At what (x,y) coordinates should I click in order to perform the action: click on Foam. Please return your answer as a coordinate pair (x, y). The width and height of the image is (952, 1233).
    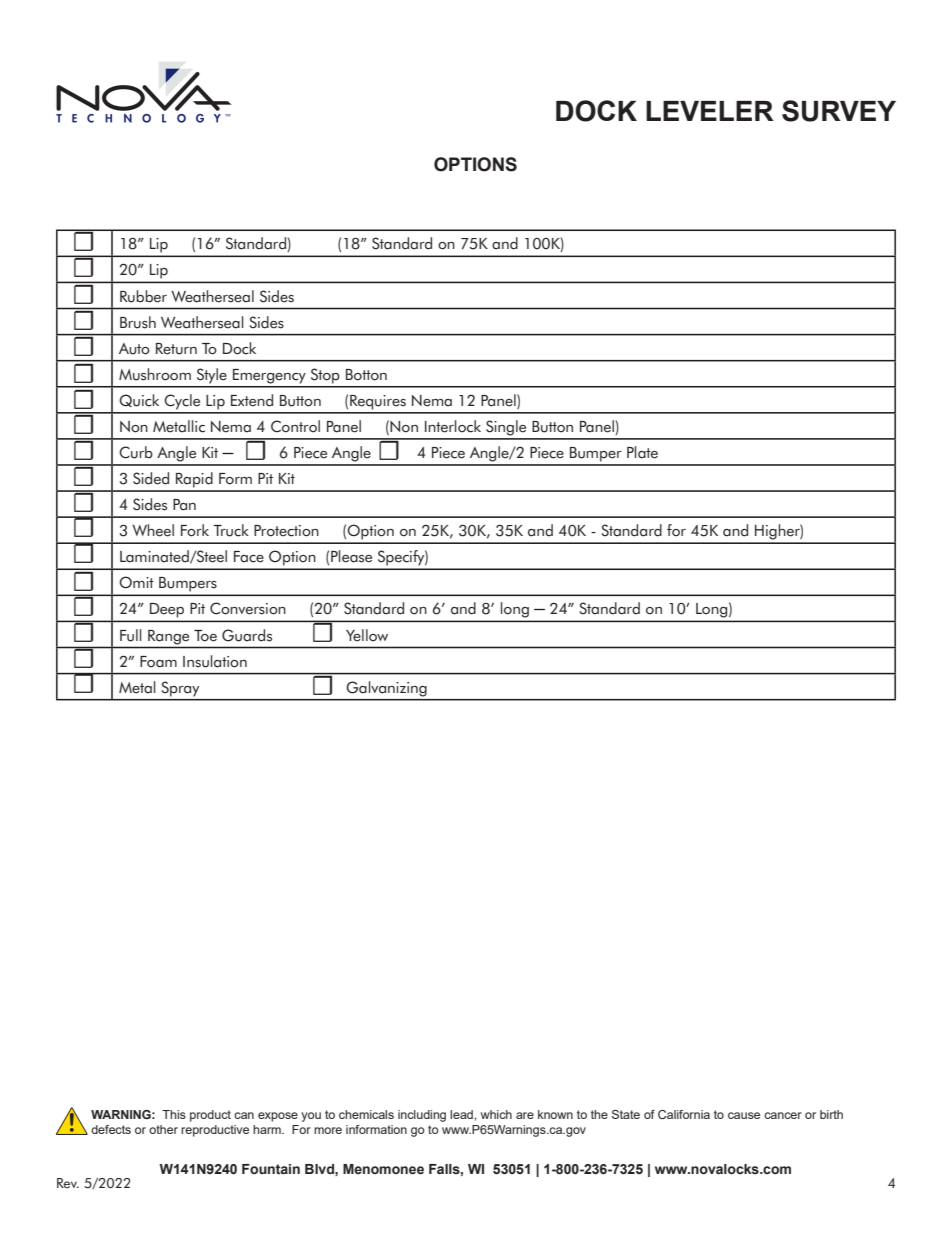
    Looking at the image, I should click on (158, 662).
